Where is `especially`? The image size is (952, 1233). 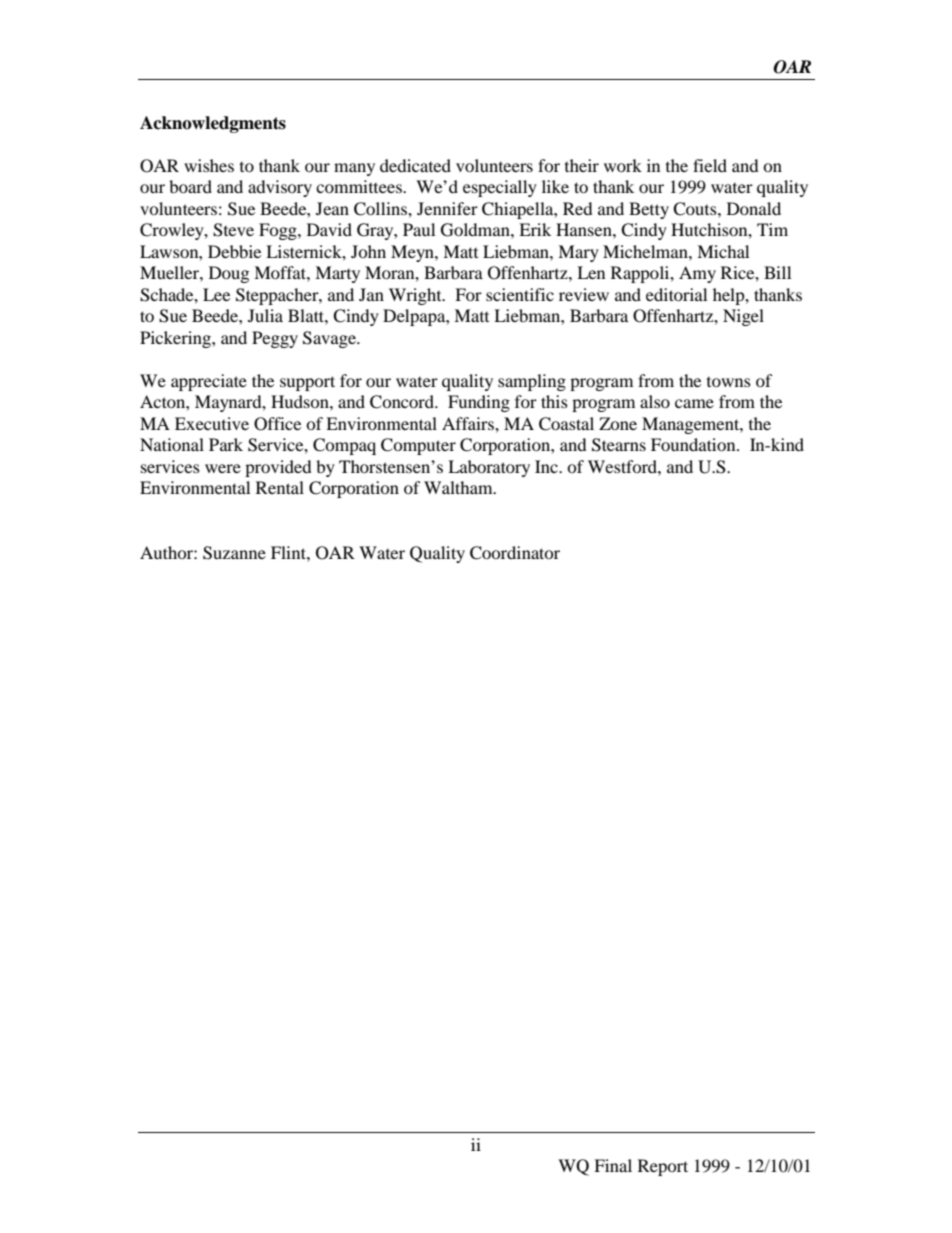 especially is located at coordinates (500, 188).
